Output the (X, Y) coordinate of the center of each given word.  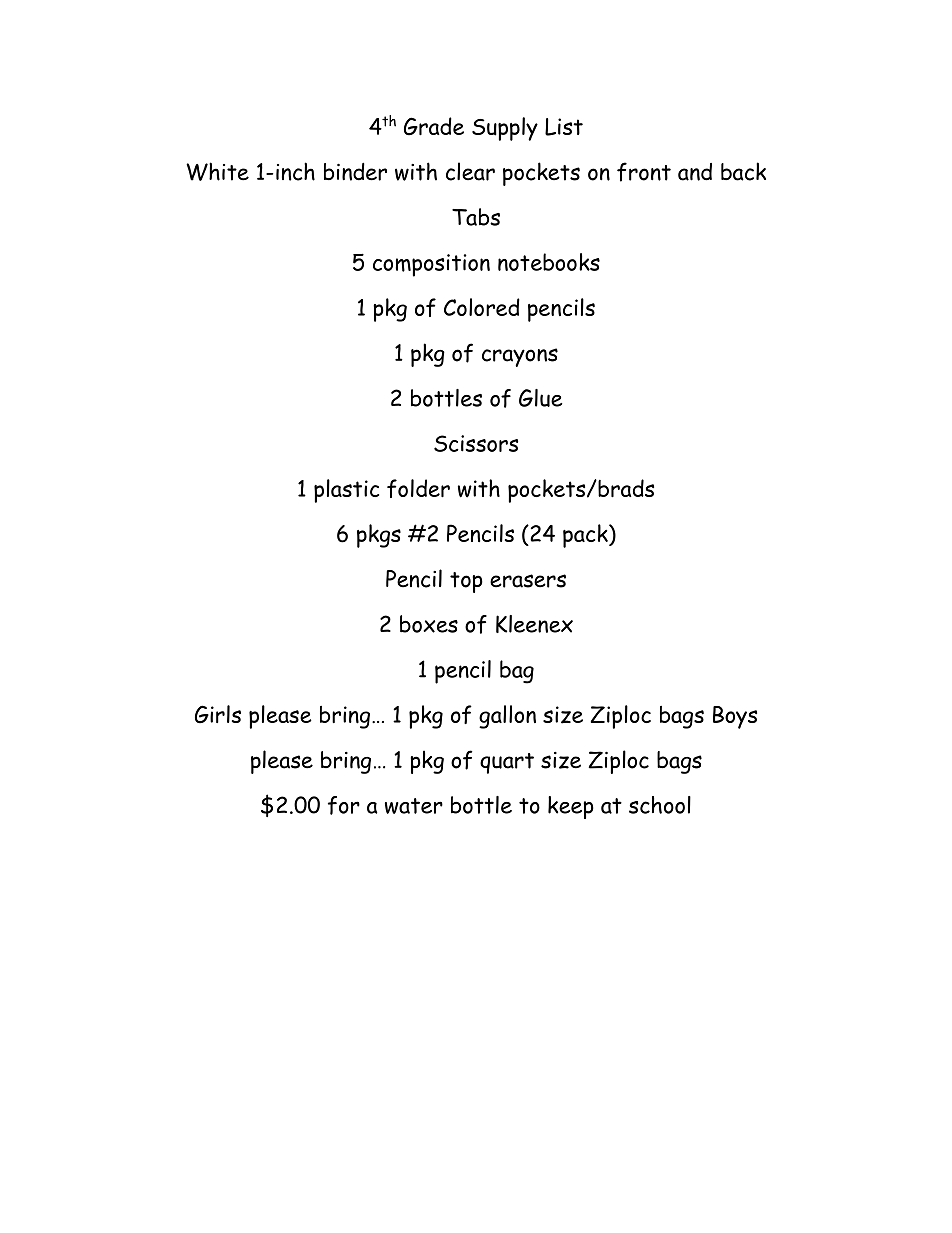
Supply (505, 129)
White (217, 171)
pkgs (379, 536)
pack (586, 536)
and (695, 172)
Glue (541, 398)
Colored (482, 307)
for (344, 805)
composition (431, 265)
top (466, 582)
